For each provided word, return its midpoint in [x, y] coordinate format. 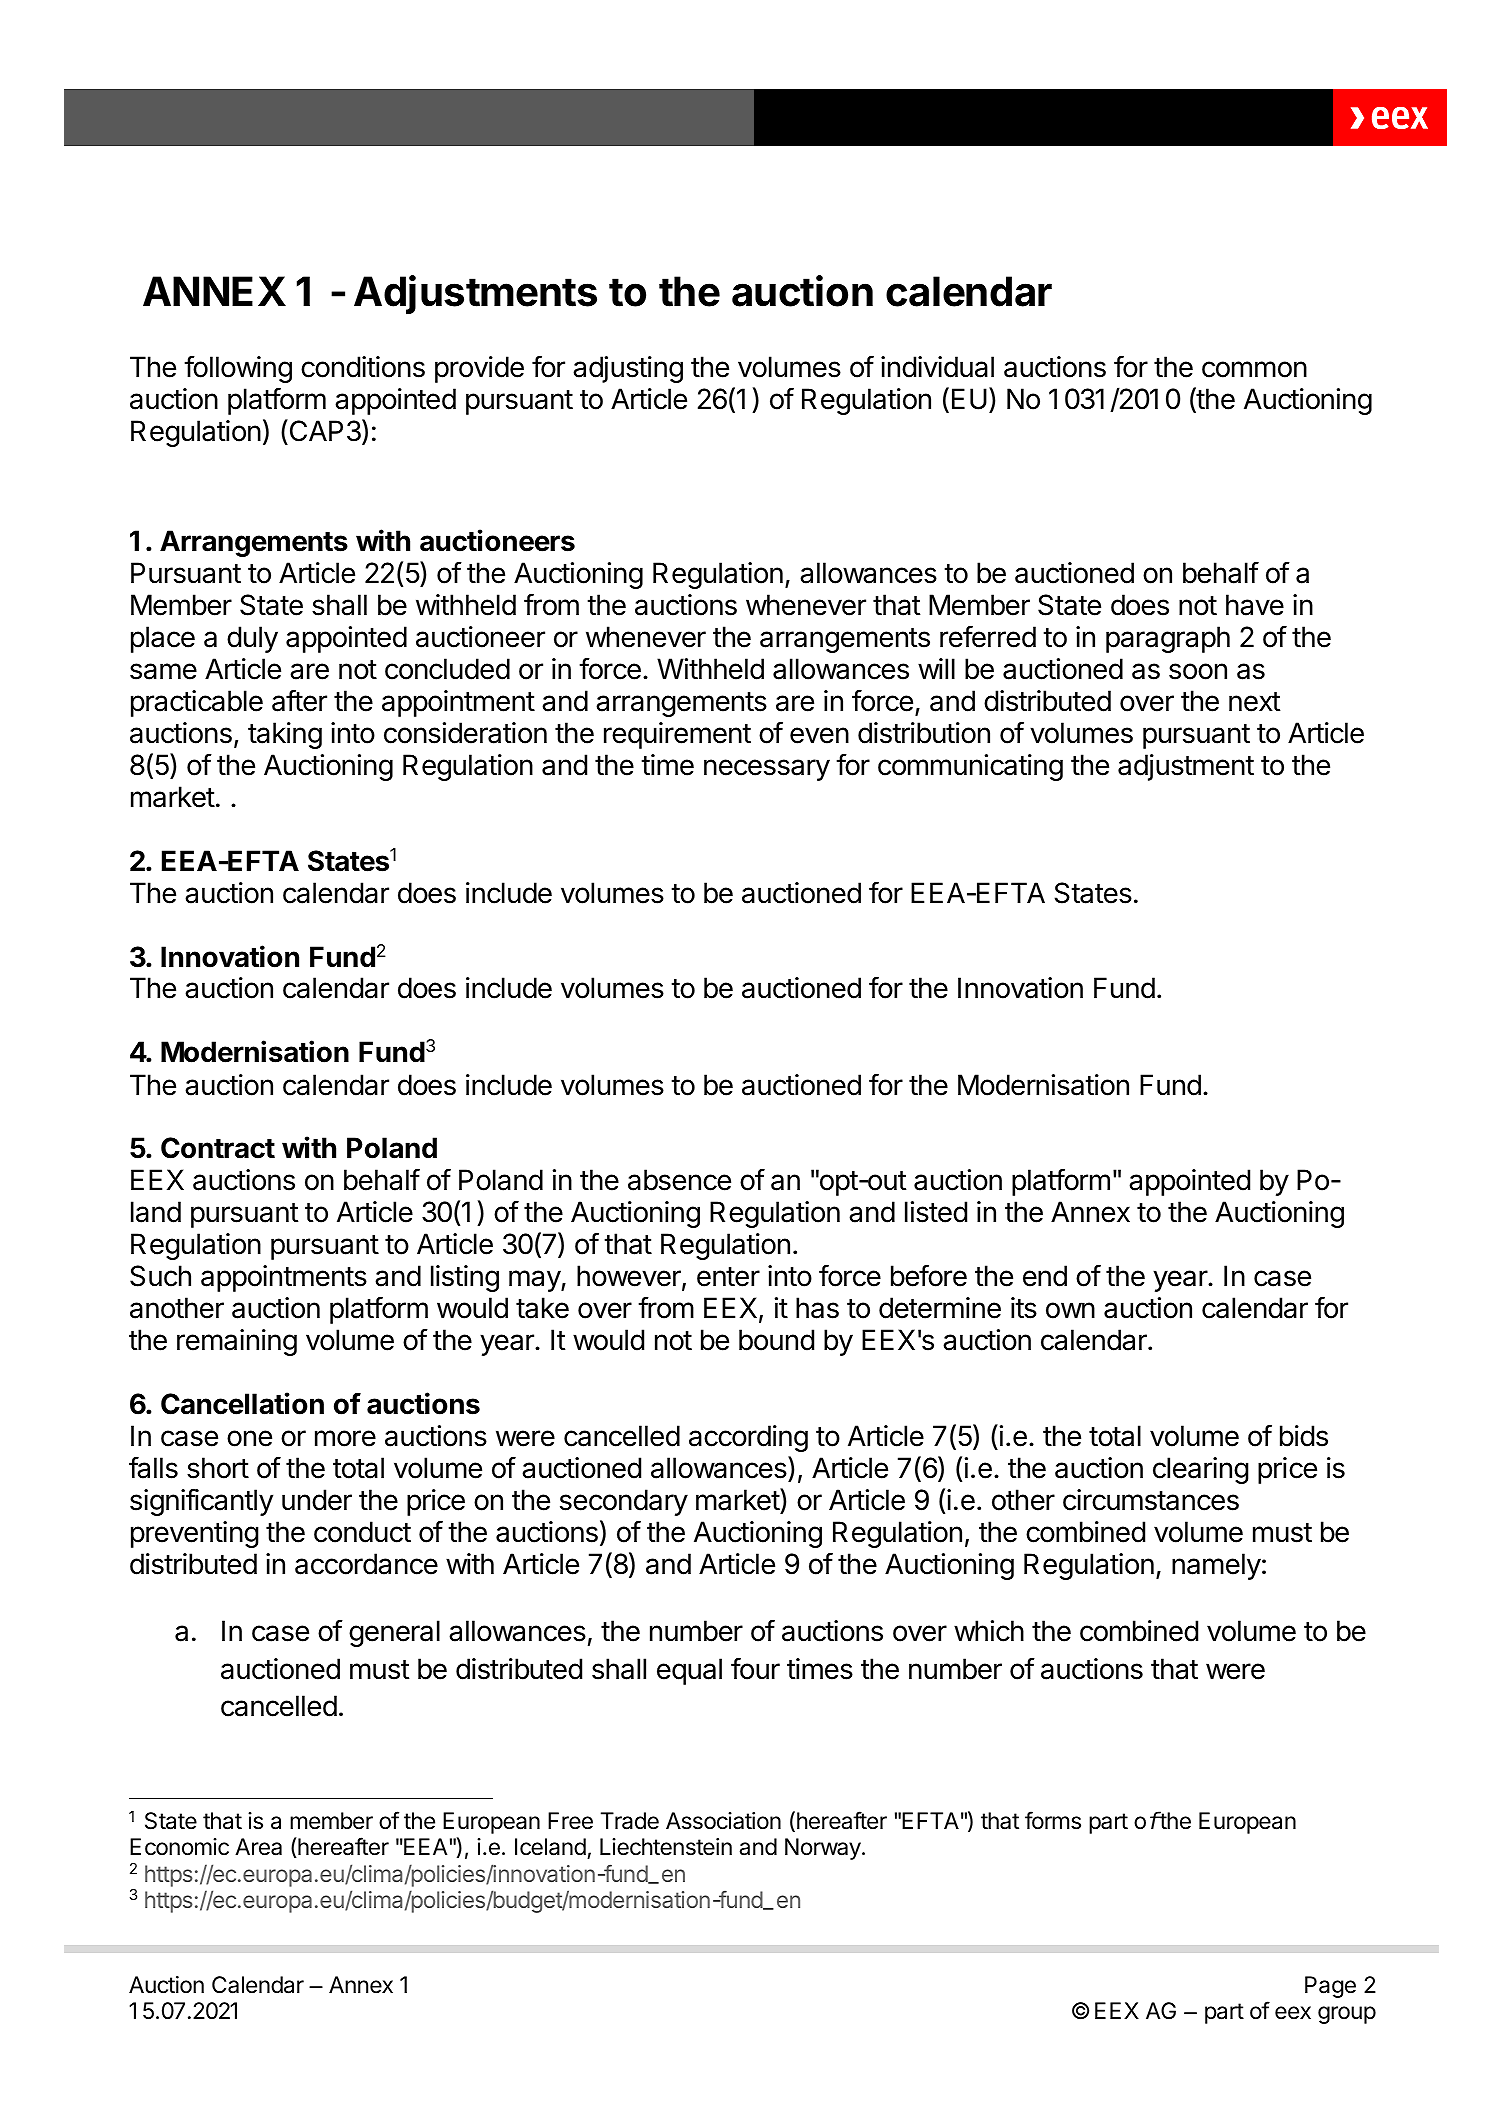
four [755, 1668]
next [1255, 702]
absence [679, 1180]
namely [1216, 1566]
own [1070, 1310]
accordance [366, 1564]
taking [285, 735]
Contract [218, 1148]
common [1254, 369]
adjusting [628, 369]
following [238, 369]
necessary [767, 770]
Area [258, 1847]
